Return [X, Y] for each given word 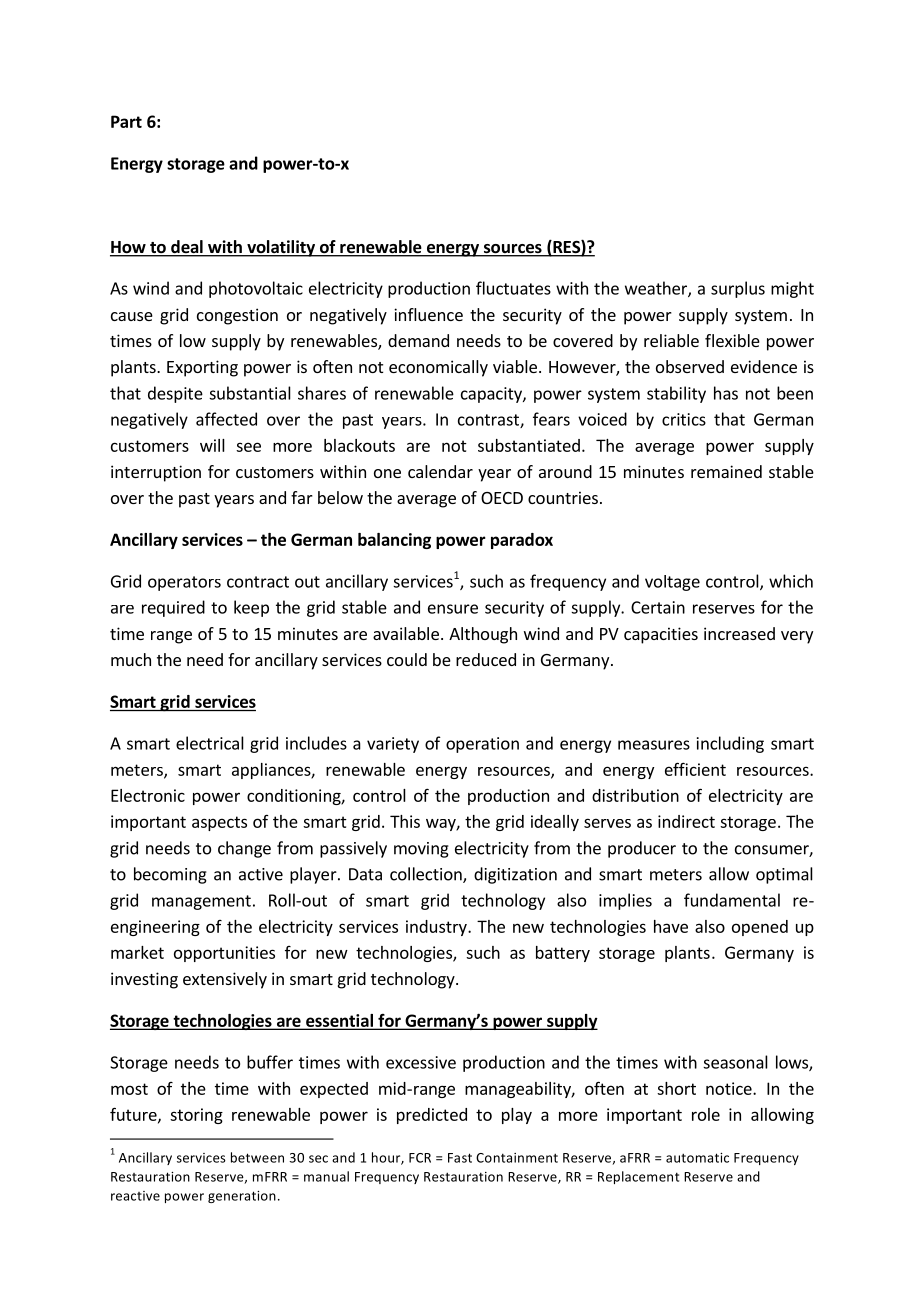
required [173, 608]
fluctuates [513, 288]
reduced [486, 659]
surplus [738, 289]
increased [739, 633]
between [257, 1157]
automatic [697, 1158]
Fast [460, 1158]
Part [126, 121]
